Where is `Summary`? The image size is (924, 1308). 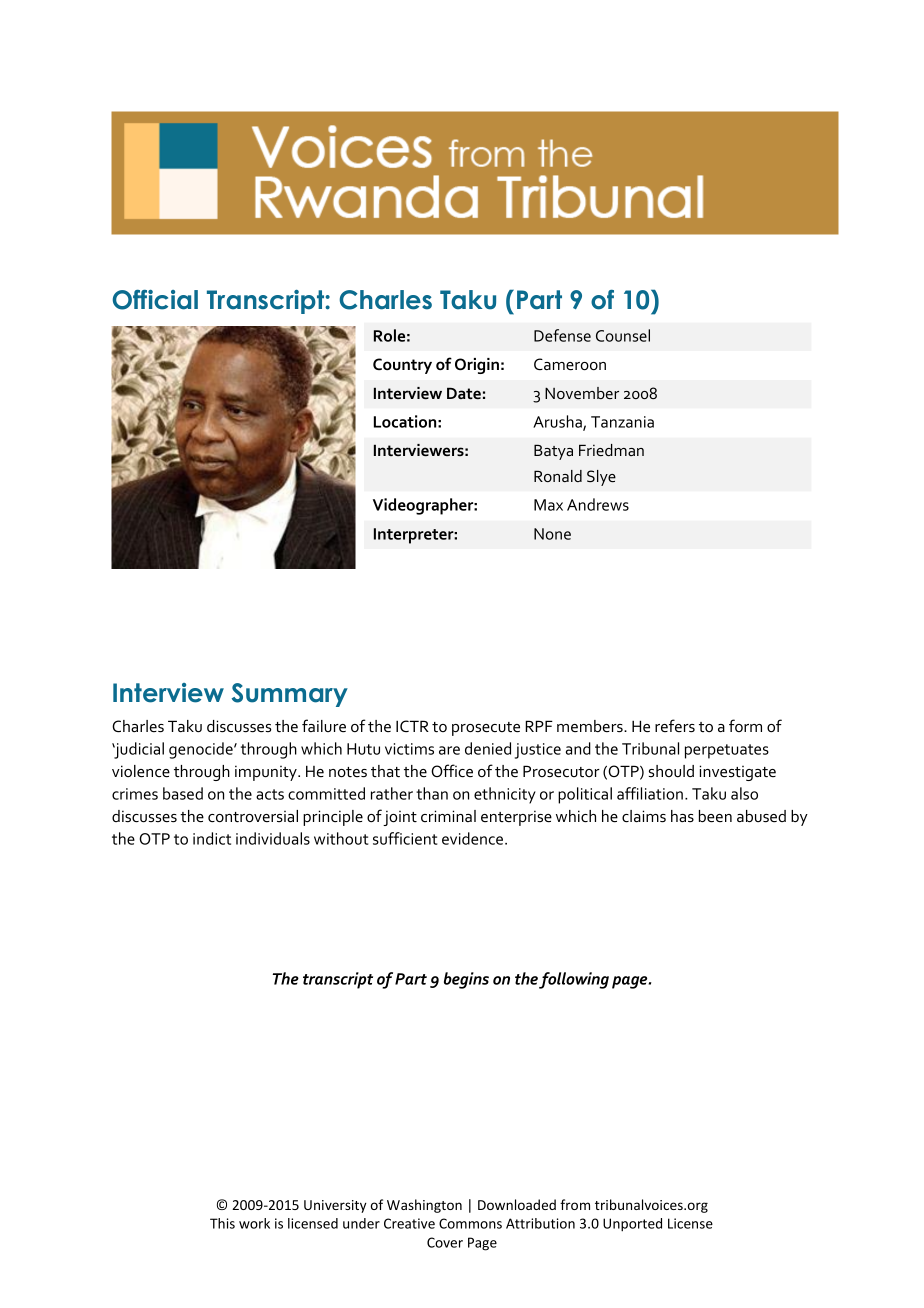
Summary is located at coordinates (290, 695).
